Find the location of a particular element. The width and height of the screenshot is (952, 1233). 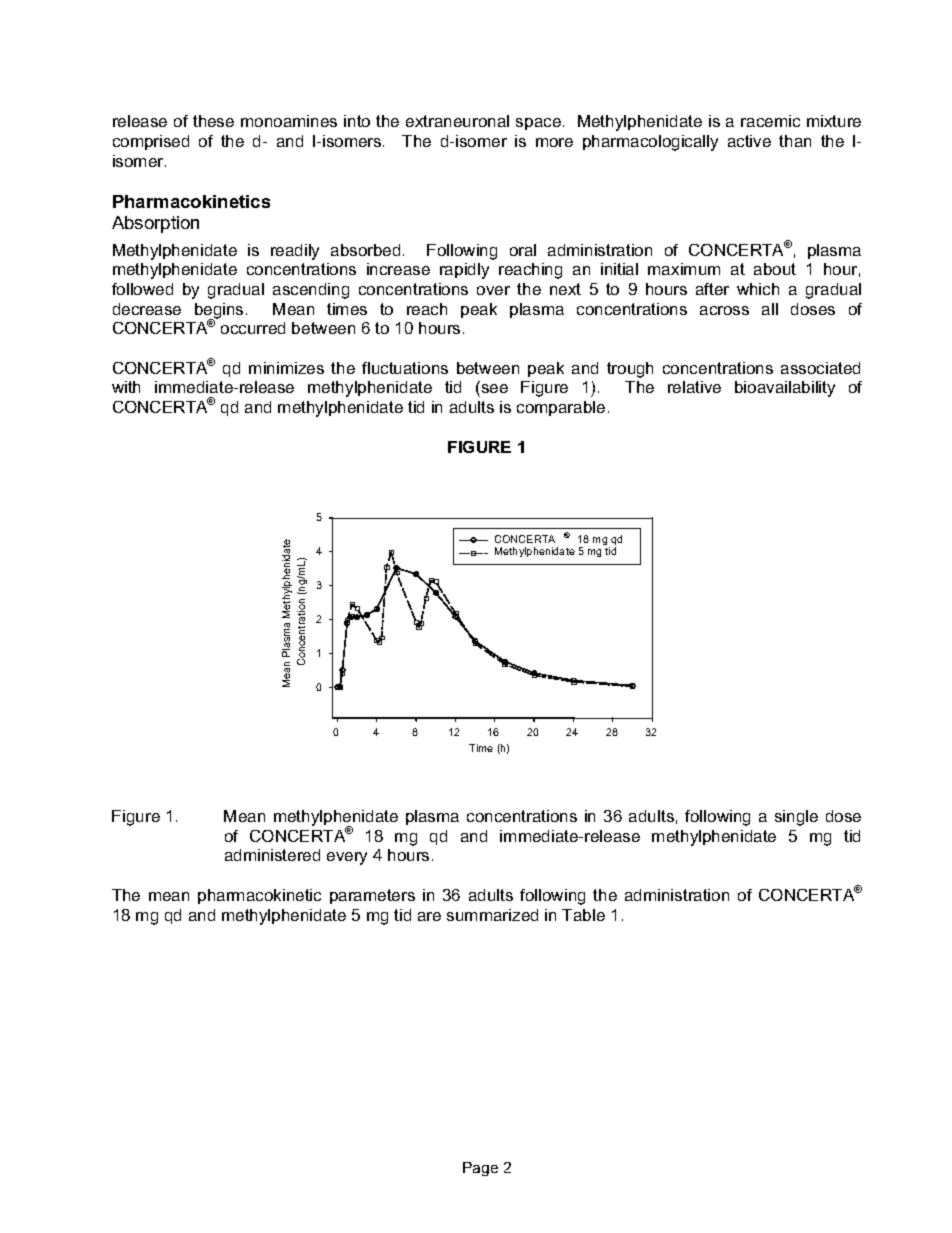

active is located at coordinates (749, 141).
